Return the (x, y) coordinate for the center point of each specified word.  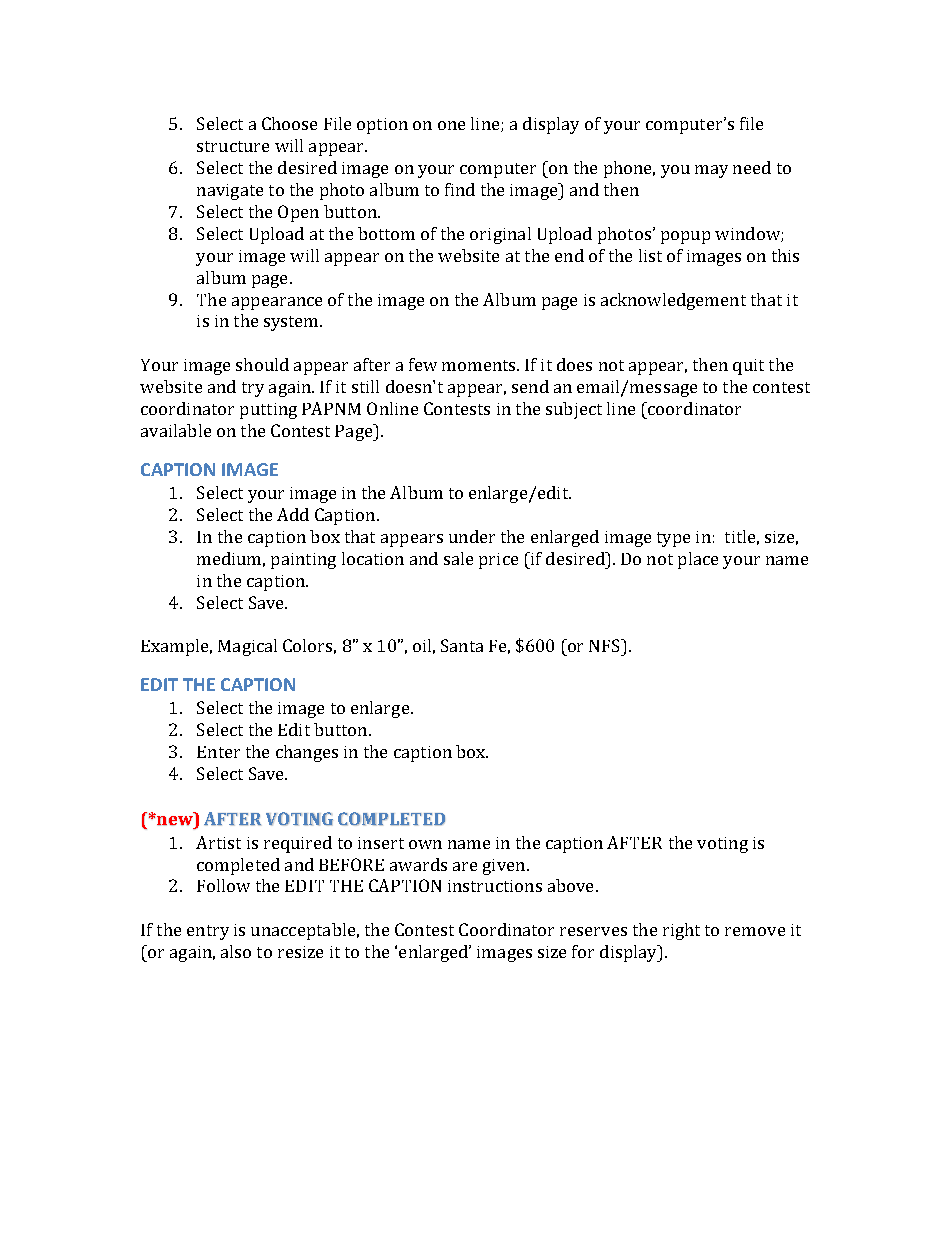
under (472, 536)
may (711, 171)
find (460, 189)
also (236, 951)
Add (293, 514)
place (698, 560)
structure (233, 146)
